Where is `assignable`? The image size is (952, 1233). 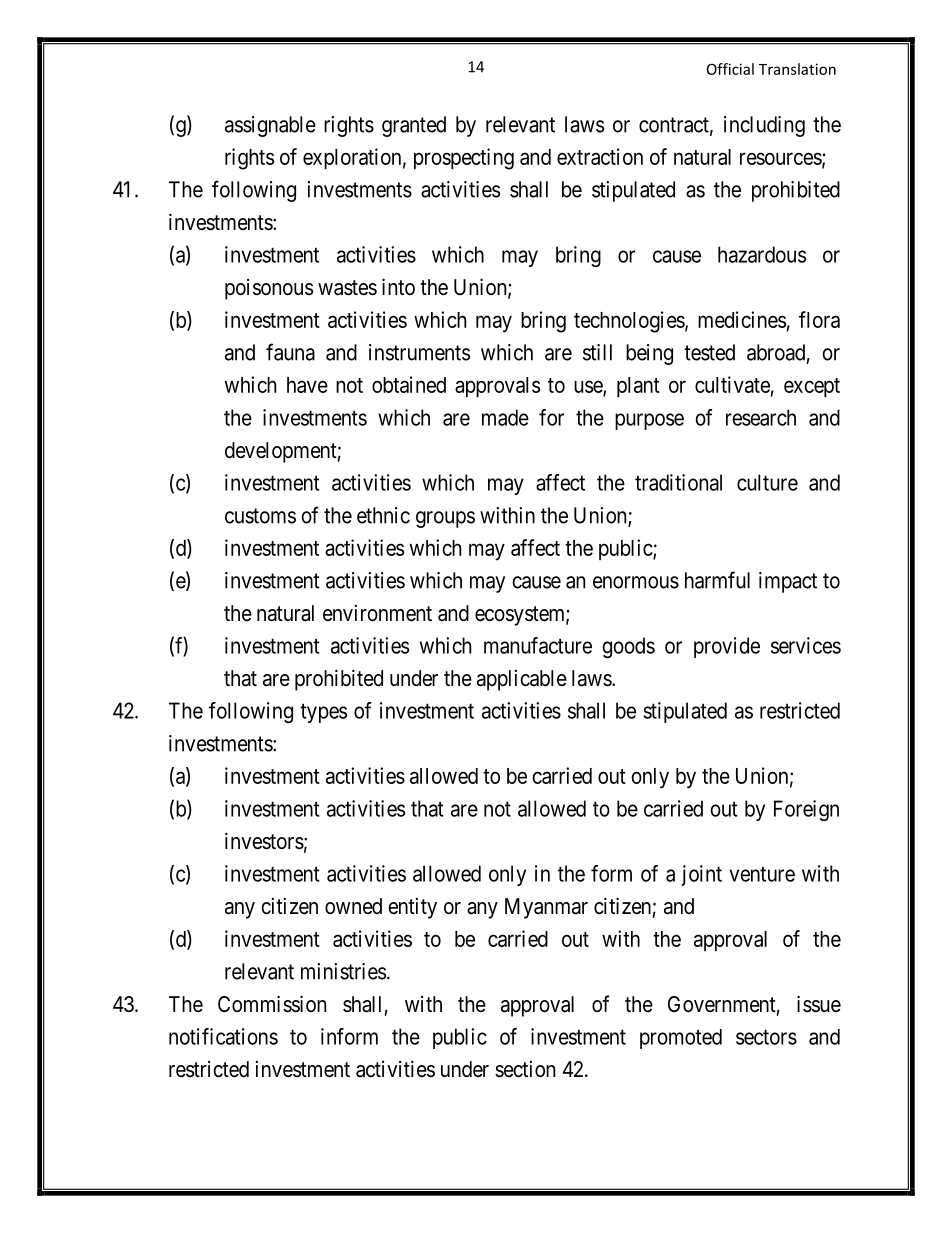
assignable is located at coordinates (270, 126).
